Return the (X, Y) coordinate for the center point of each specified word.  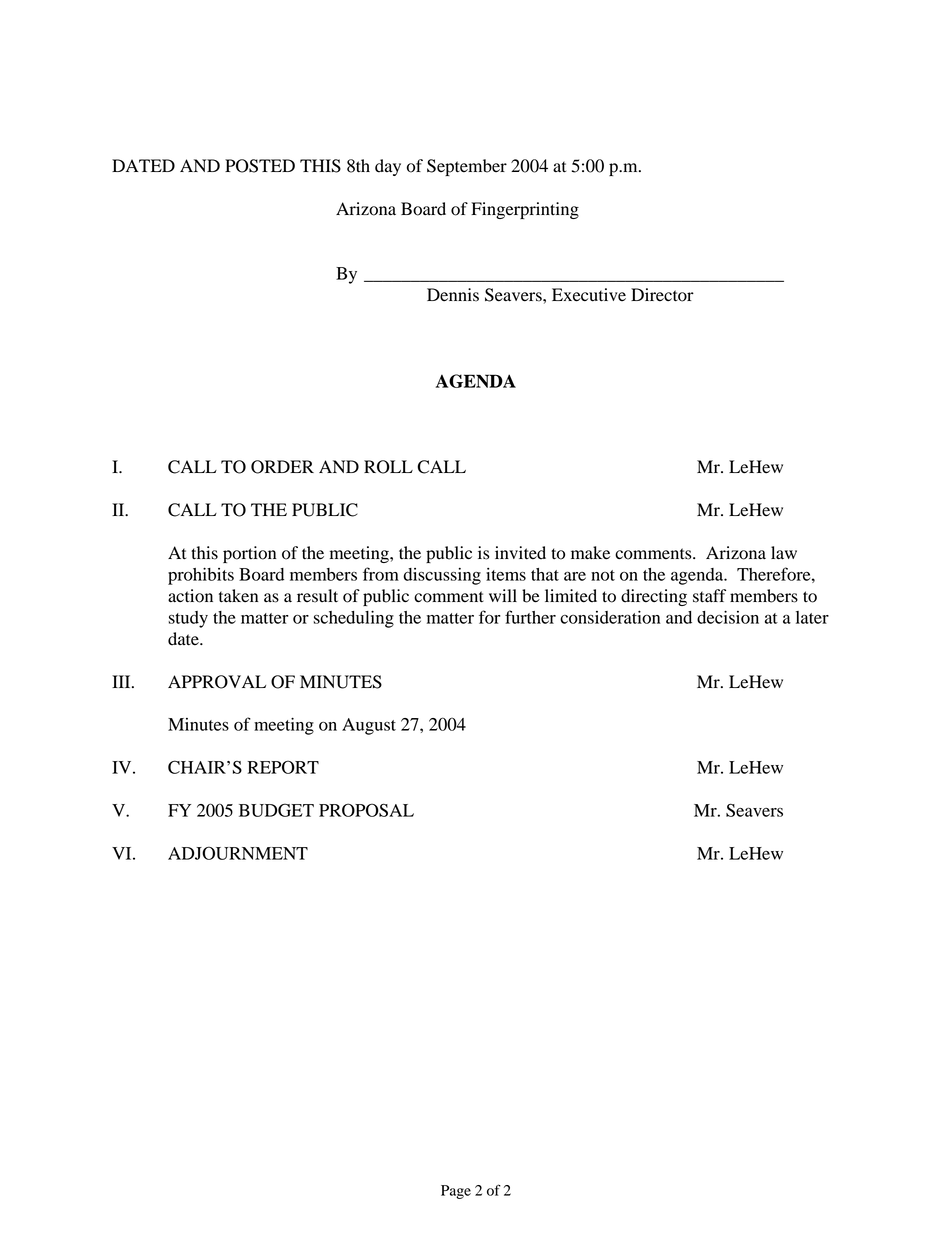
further (530, 617)
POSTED (260, 166)
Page (456, 1192)
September (467, 167)
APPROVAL (217, 682)
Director (662, 295)
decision (728, 617)
